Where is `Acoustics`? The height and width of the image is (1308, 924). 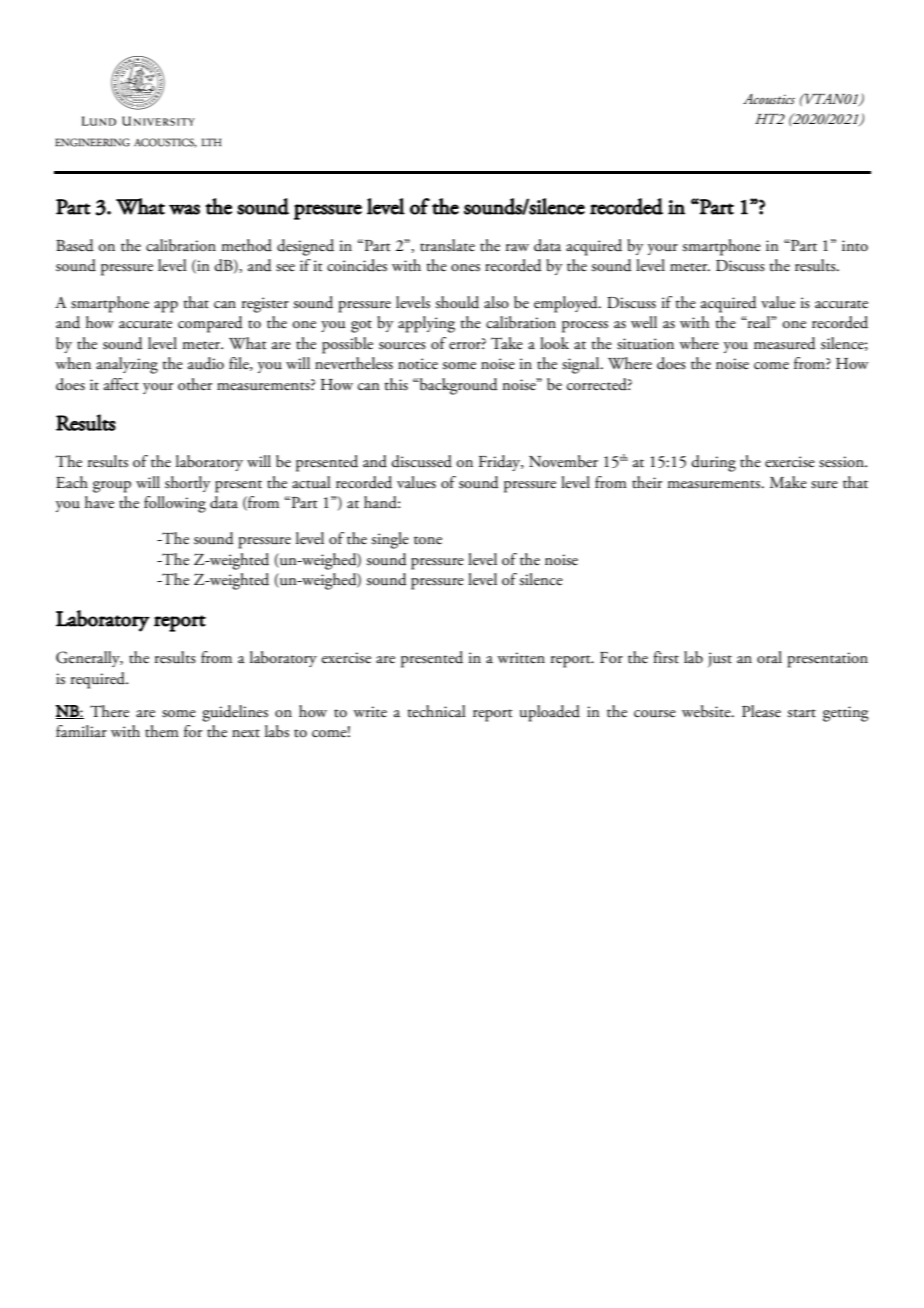 Acoustics is located at coordinates (769, 99).
